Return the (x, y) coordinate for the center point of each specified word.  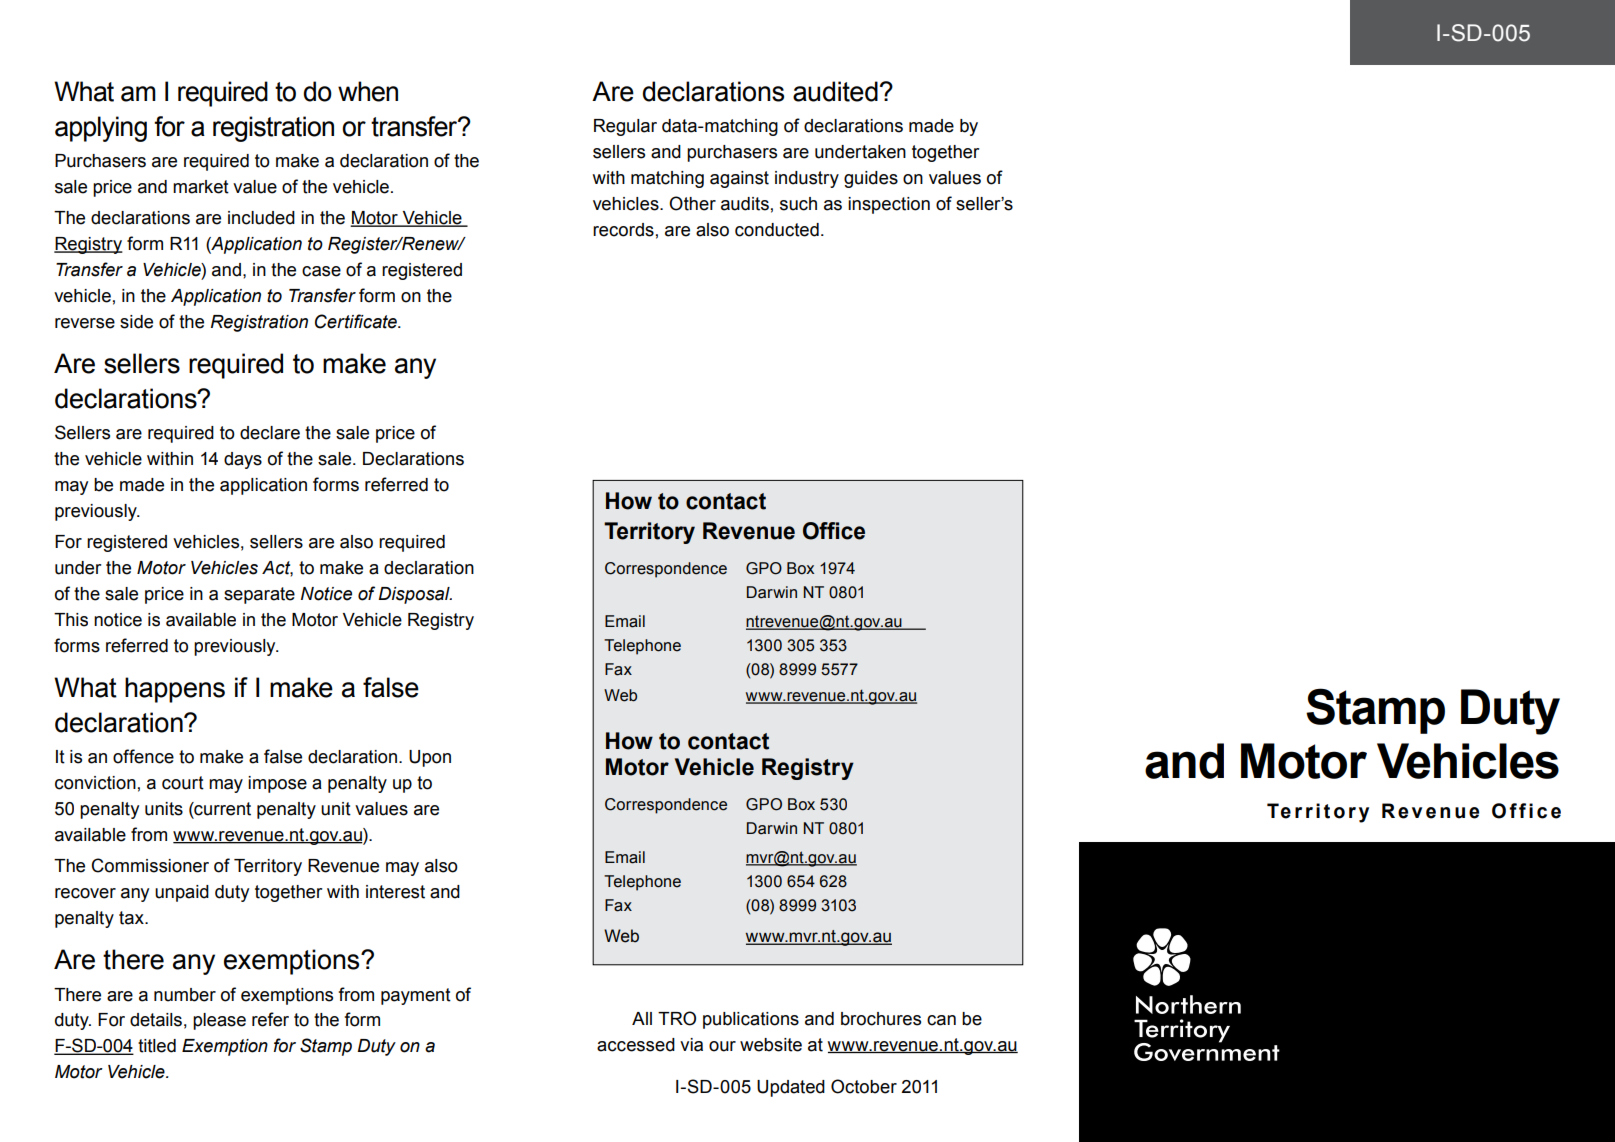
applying (101, 129)
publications (751, 1020)
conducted (777, 230)
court (183, 783)
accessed (636, 1045)
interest (395, 892)
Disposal (415, 595)
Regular (625, 127)
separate (259, 595)
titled (157, 1046)
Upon (430, 758)
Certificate (357, 321)
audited (835, 91)
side (136, 322)
